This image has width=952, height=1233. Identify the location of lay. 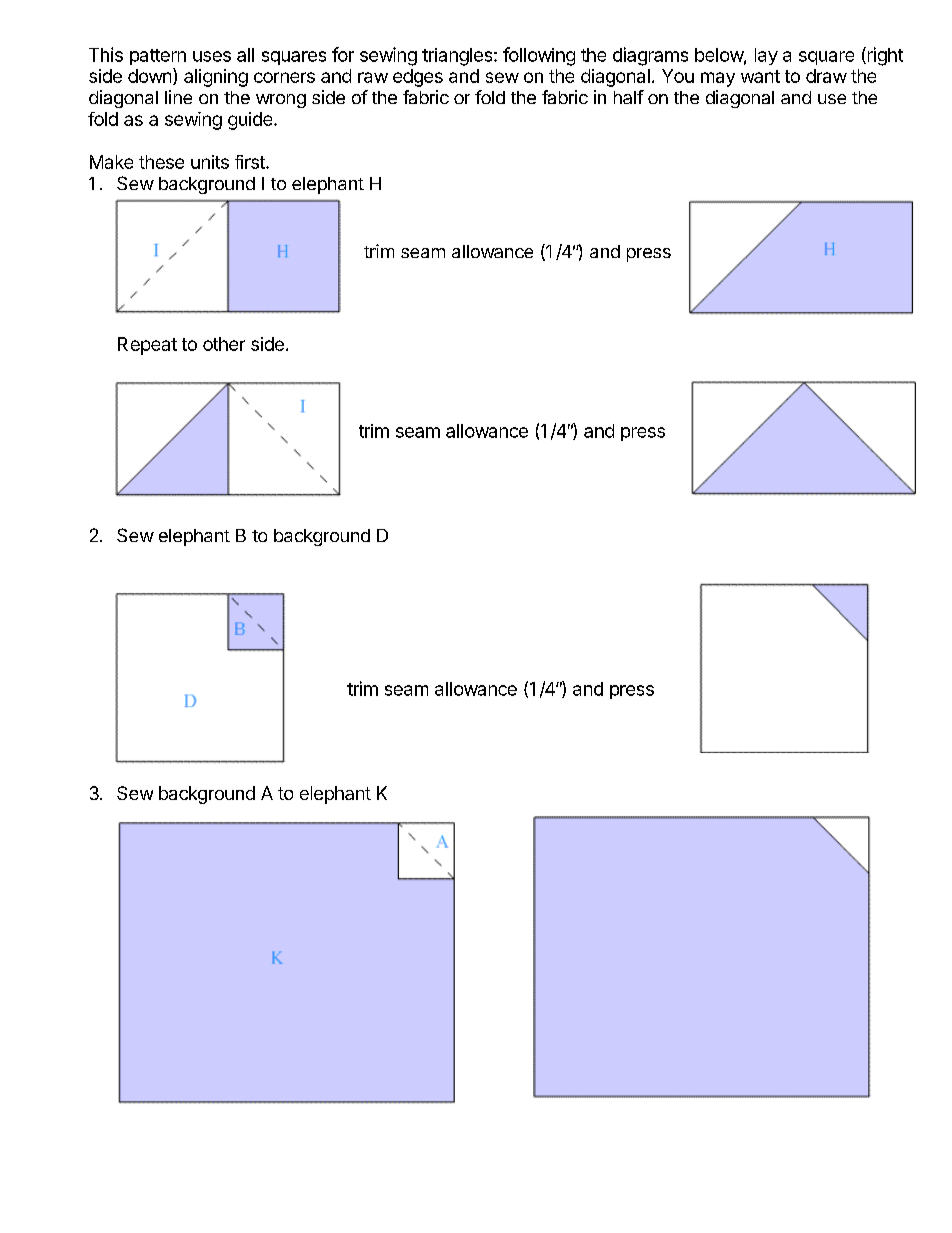
(766, 56).
